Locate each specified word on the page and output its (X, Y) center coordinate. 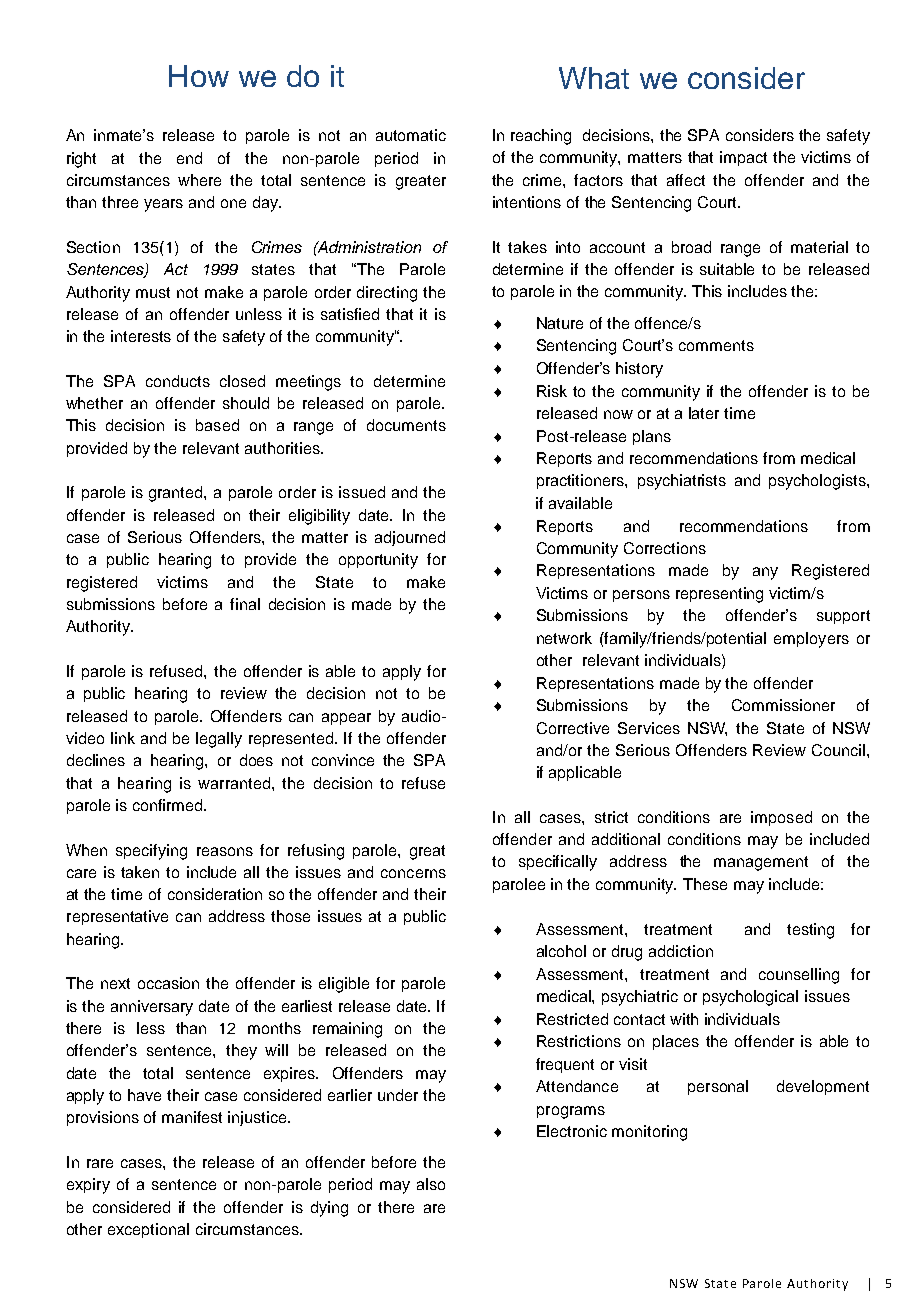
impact (743, 158)
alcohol (561, 951)
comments (716, 345)
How (199, 76)
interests (141, 336)
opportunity (378, 561)
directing (387, 294)
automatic (411, 135)
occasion (168, 983)
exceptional (148, 1230)
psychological (750, 998)
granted (177, 494)
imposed (781, 818)
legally (219, 740)
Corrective (573, 728)
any (765, 573)
